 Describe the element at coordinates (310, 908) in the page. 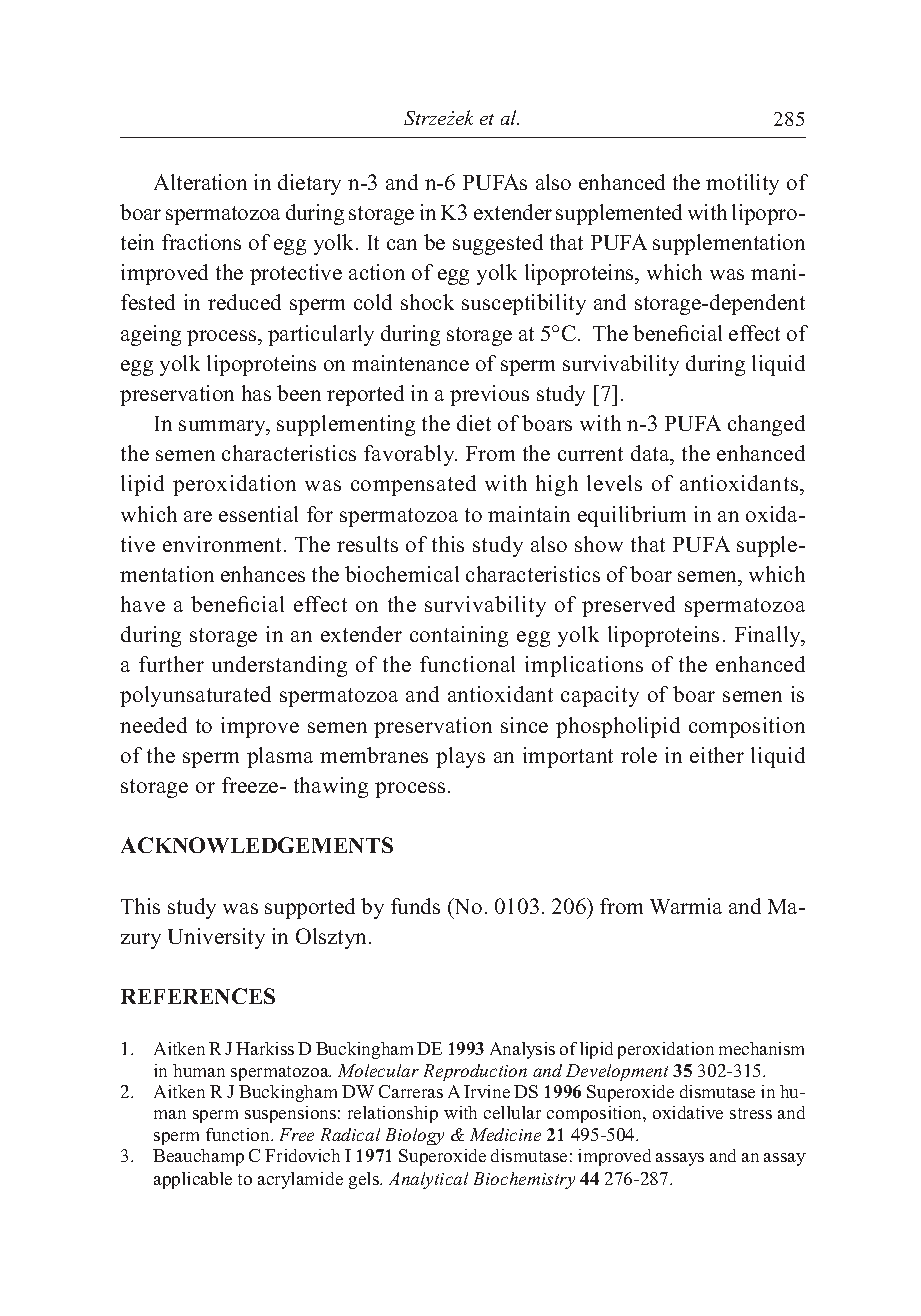

I see `supported` at that location.
